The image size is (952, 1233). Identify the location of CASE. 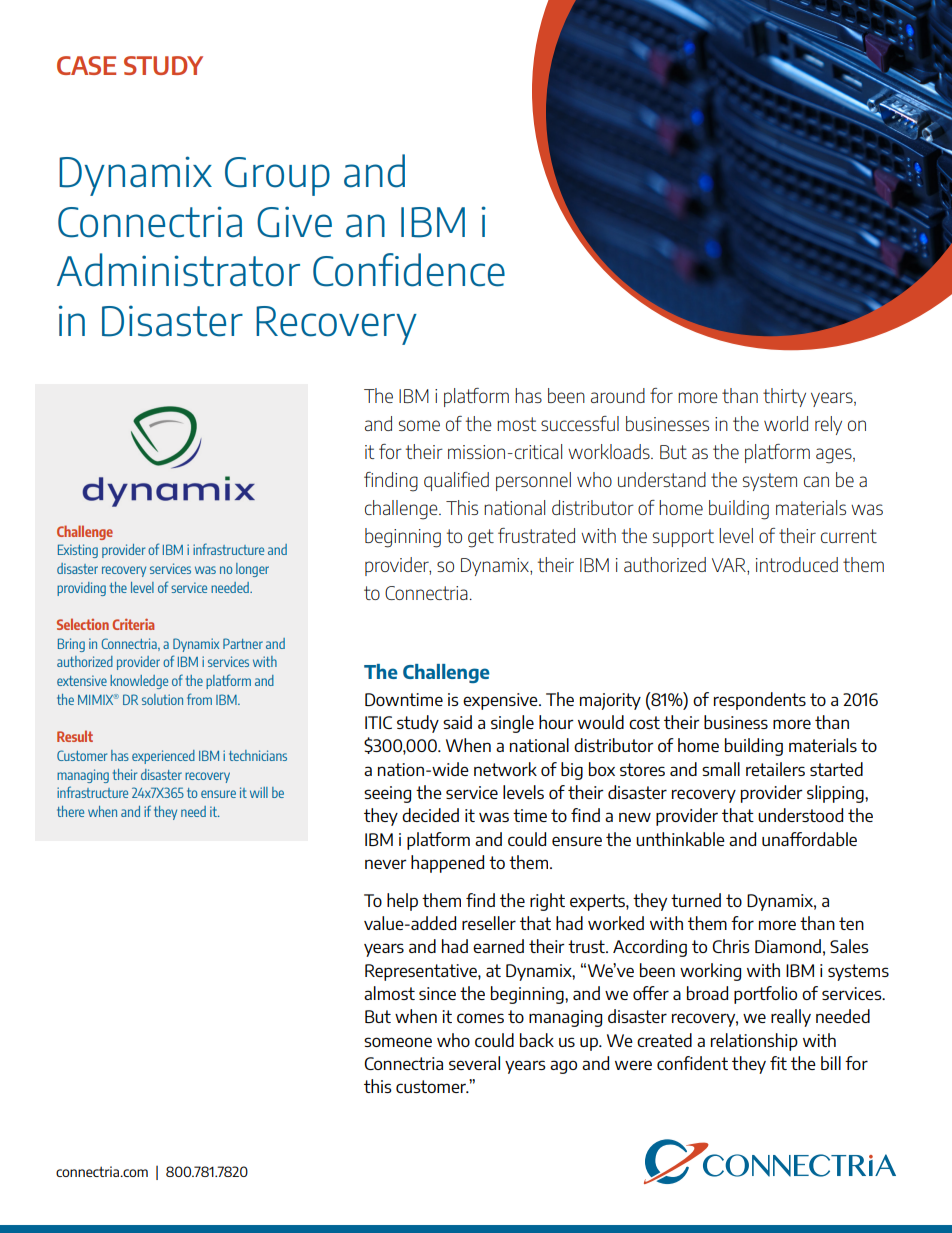
(86, 65).
